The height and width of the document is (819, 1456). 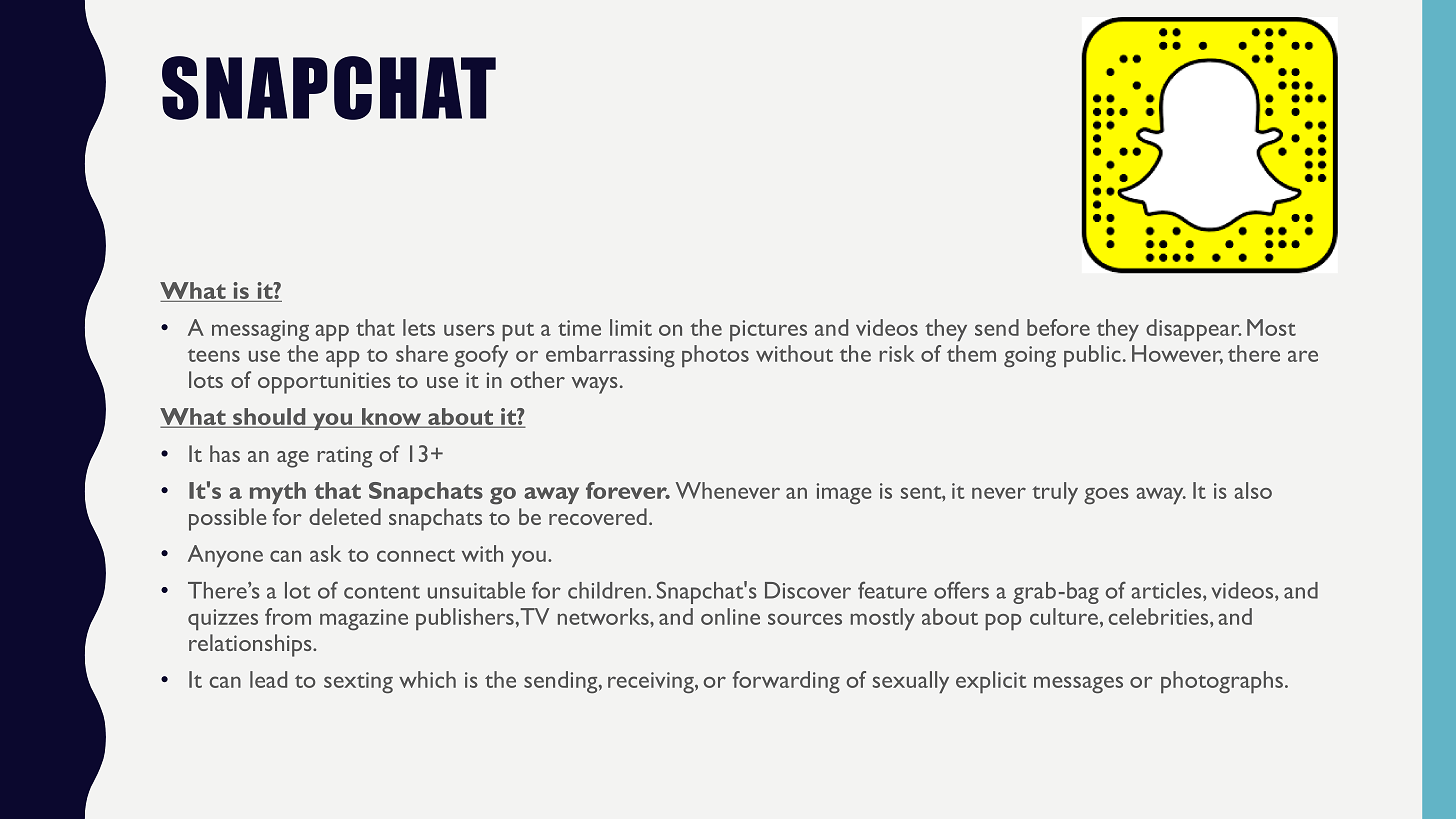 I want to click on messaging, so click(x=260, y=331).
